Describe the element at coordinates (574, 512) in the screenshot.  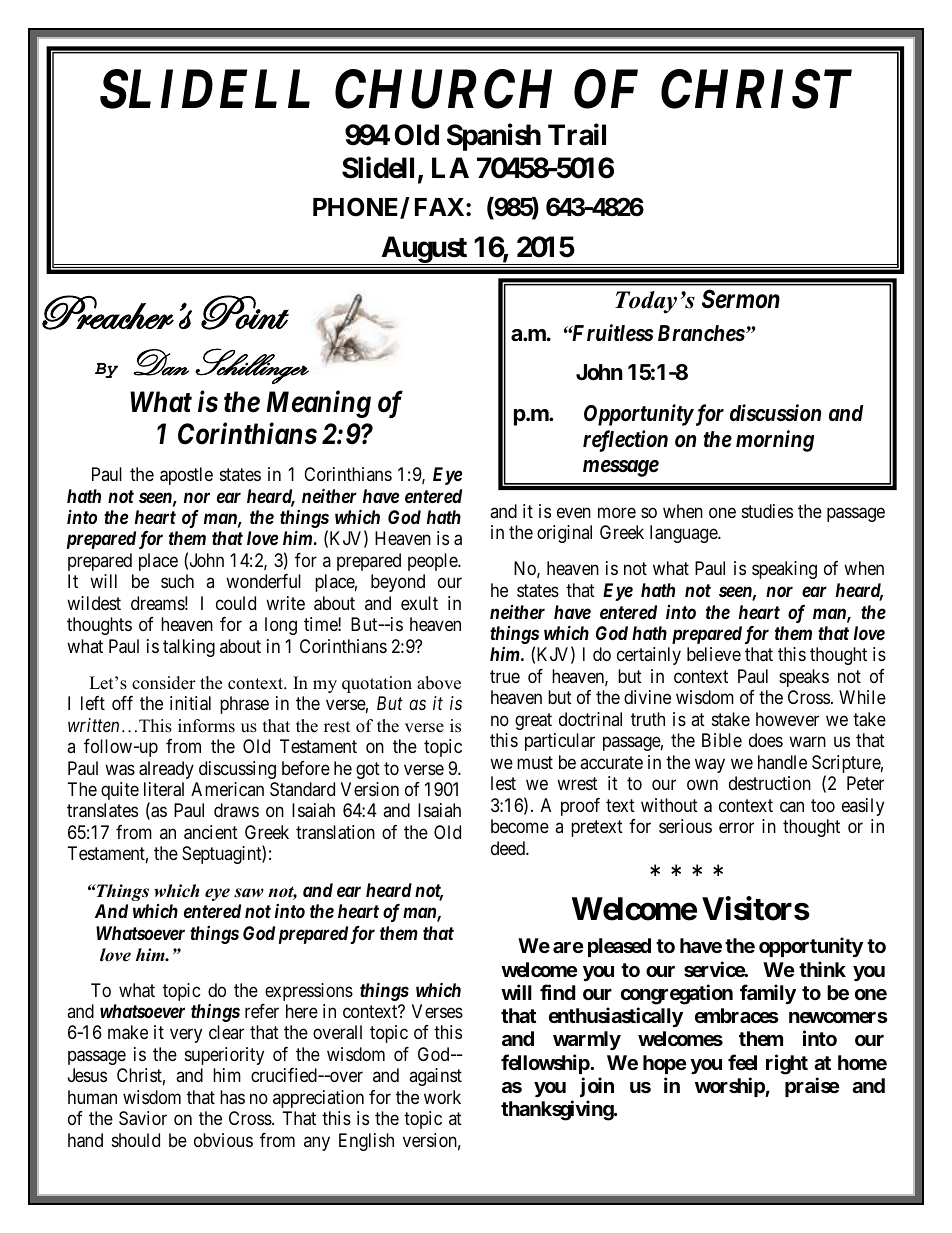
I see `even` at that location.
